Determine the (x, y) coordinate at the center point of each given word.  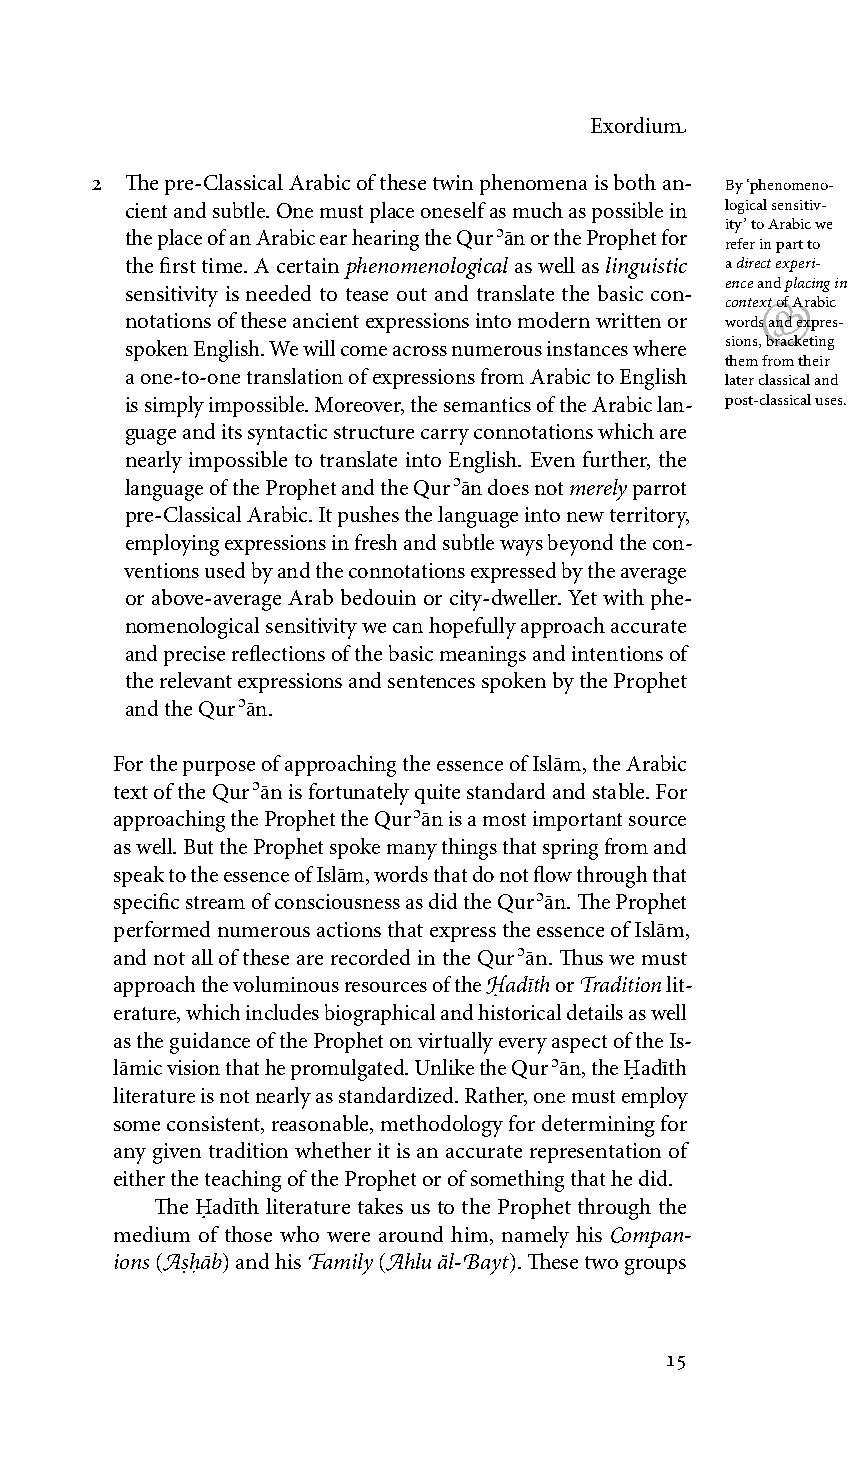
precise (194, 656)
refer (740, 243)
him (471, 1234)
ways (521, 548)
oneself (453, 210)
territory (649, 517)
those (248, 1234)
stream (215, 902)
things (469, 849)
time (223, 265)
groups (655, 1267)
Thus (581, 957)
